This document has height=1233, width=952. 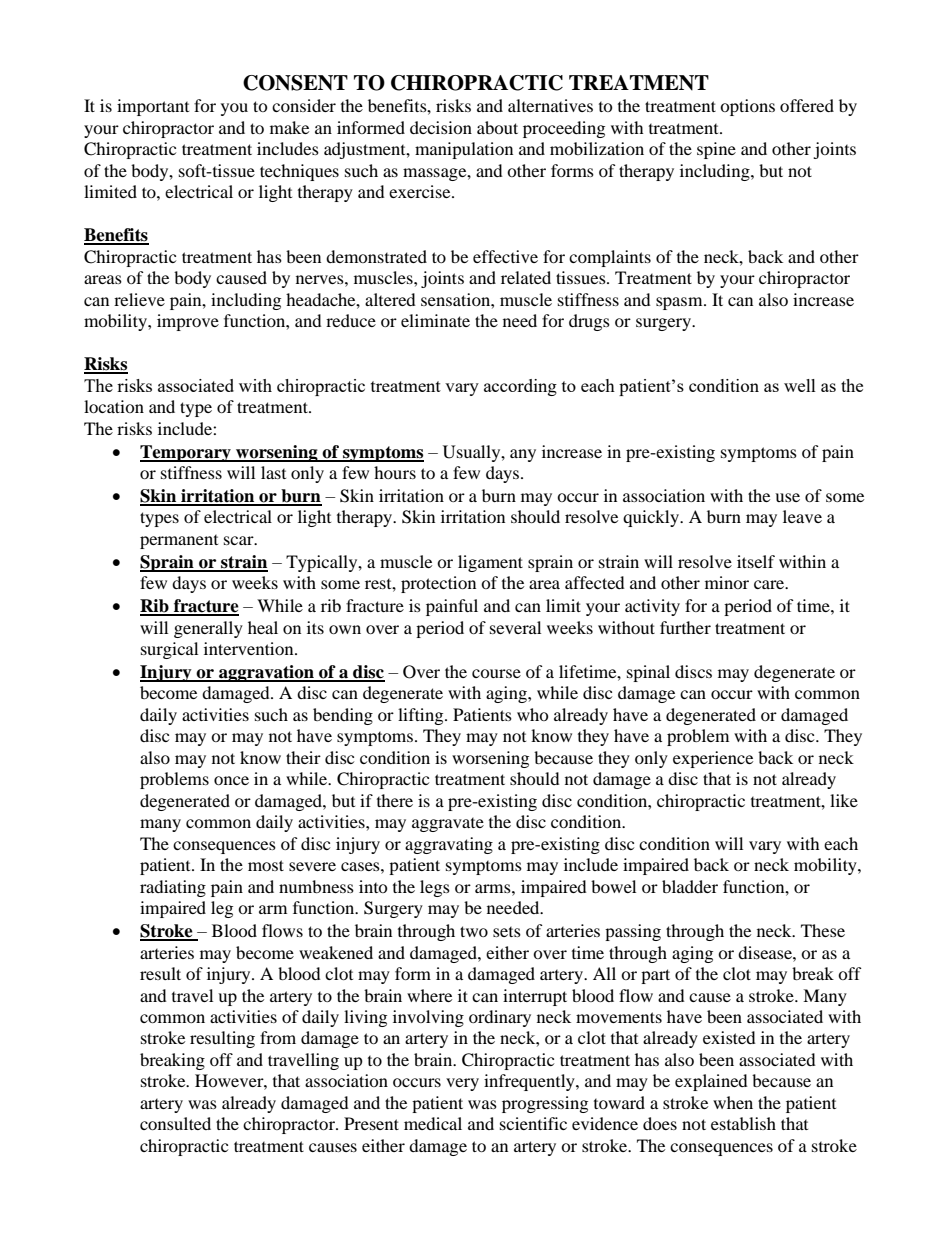 I want to click on protection, so click(x=438, y=584).
